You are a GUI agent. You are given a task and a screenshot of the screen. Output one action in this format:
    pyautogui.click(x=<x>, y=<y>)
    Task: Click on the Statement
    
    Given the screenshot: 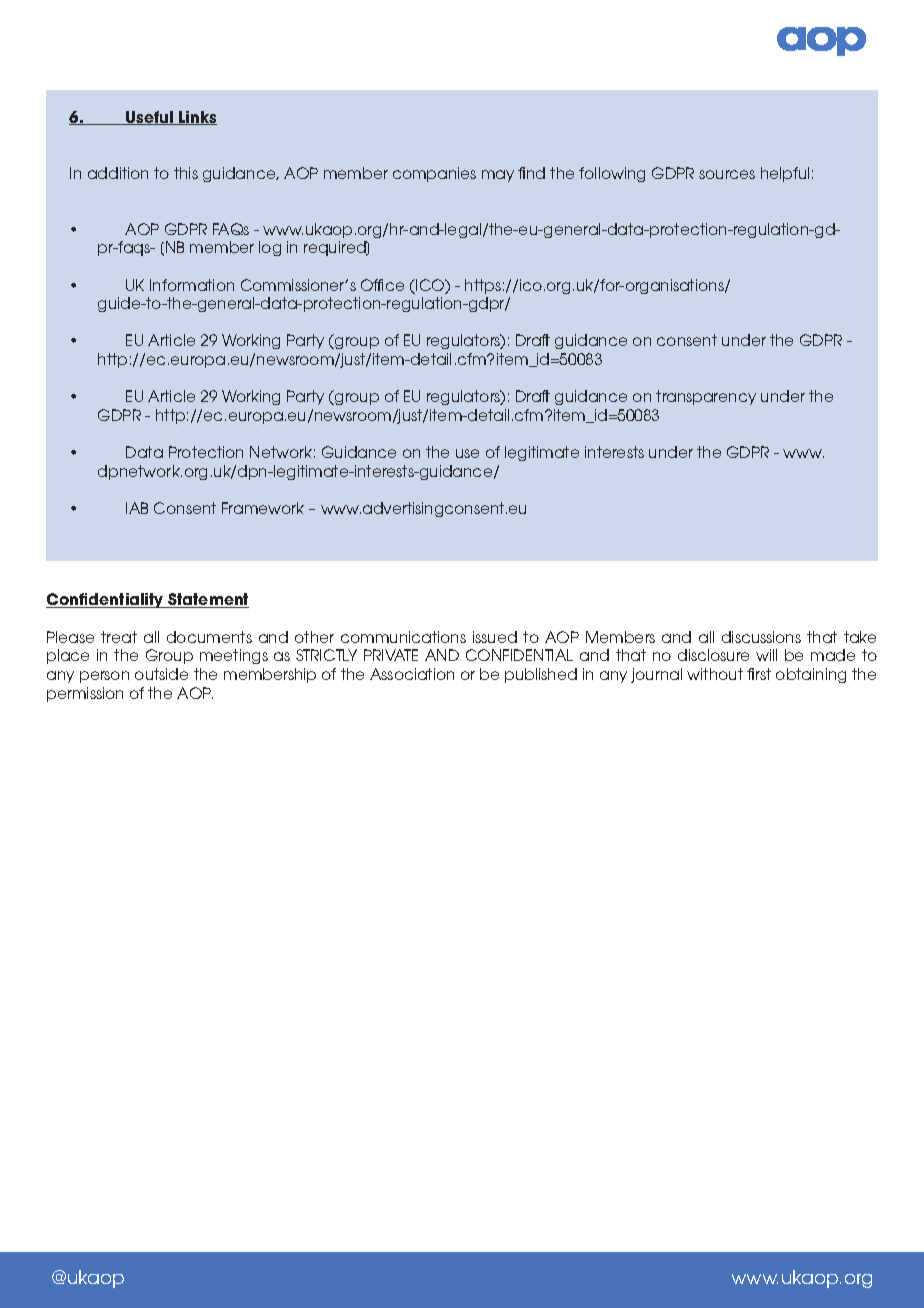 What is the action you would take?
    pyautogui.click(x=208, y=600)
